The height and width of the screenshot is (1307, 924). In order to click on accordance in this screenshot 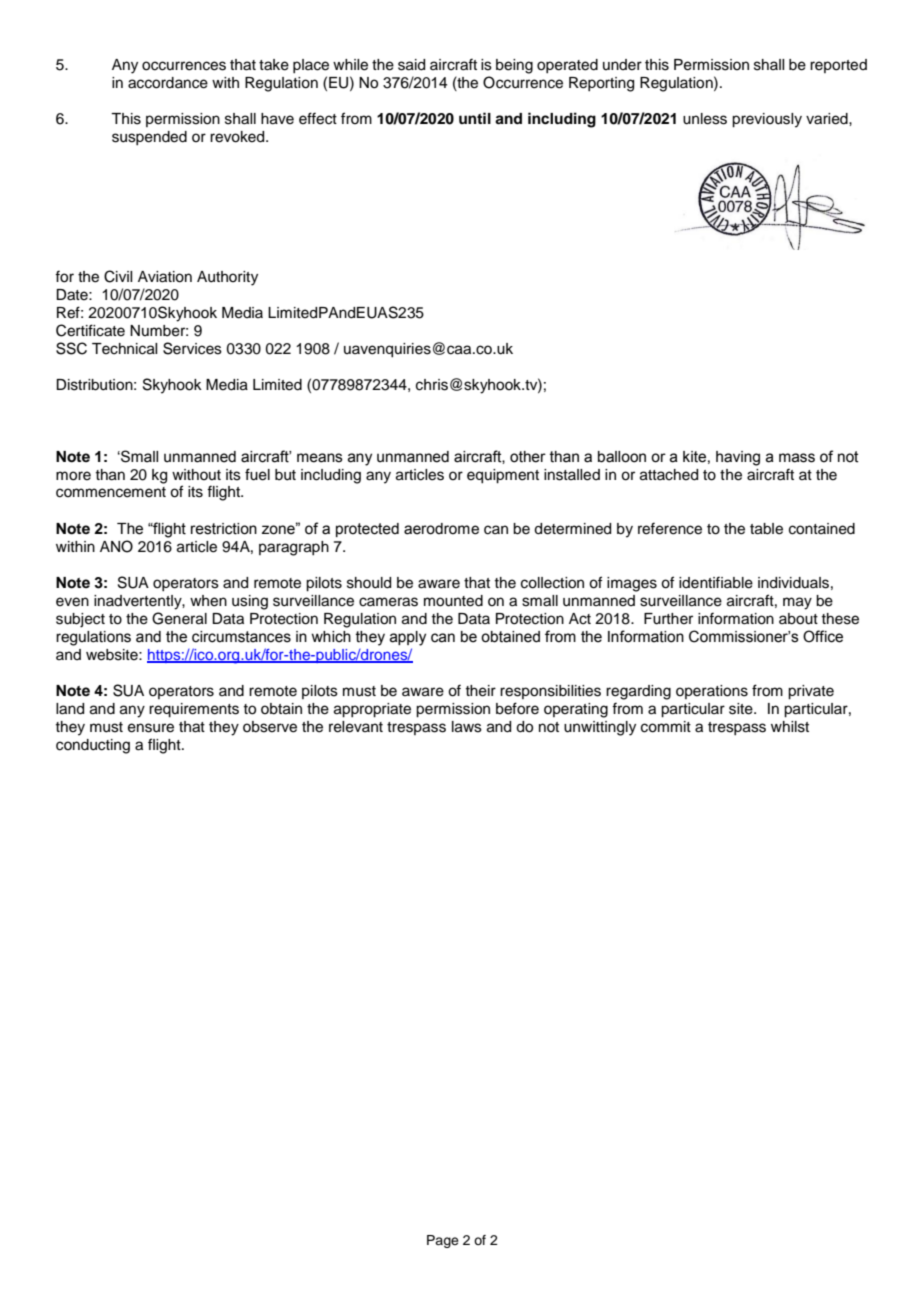, I will do `click(168, 83)`.
